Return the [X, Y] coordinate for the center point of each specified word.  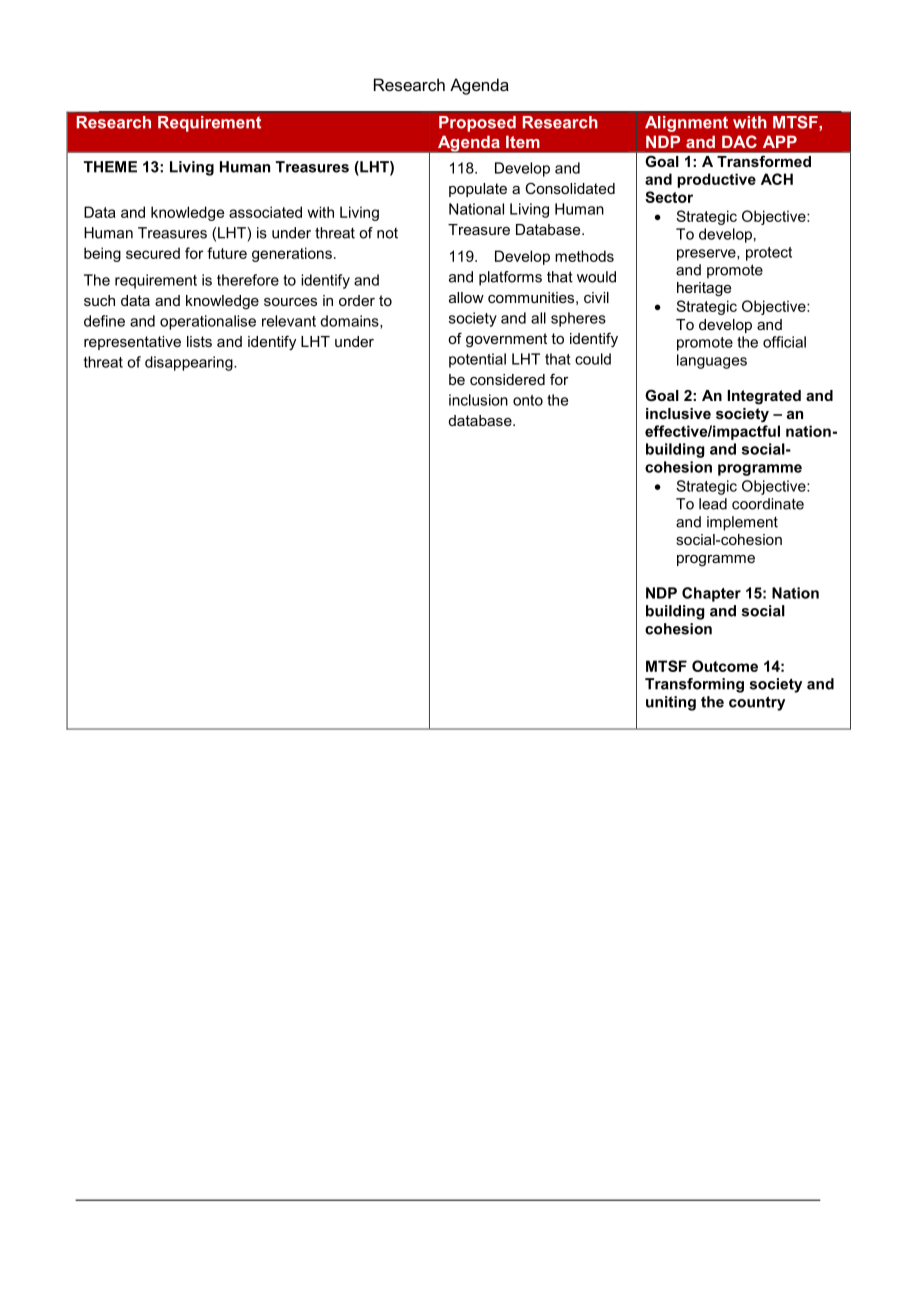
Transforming [694, 685]
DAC [739, 141]
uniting [671, 703]
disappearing [190, 363]
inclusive [678, 413]
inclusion [478, 400]
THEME [110, 167]
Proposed [477, 124]
